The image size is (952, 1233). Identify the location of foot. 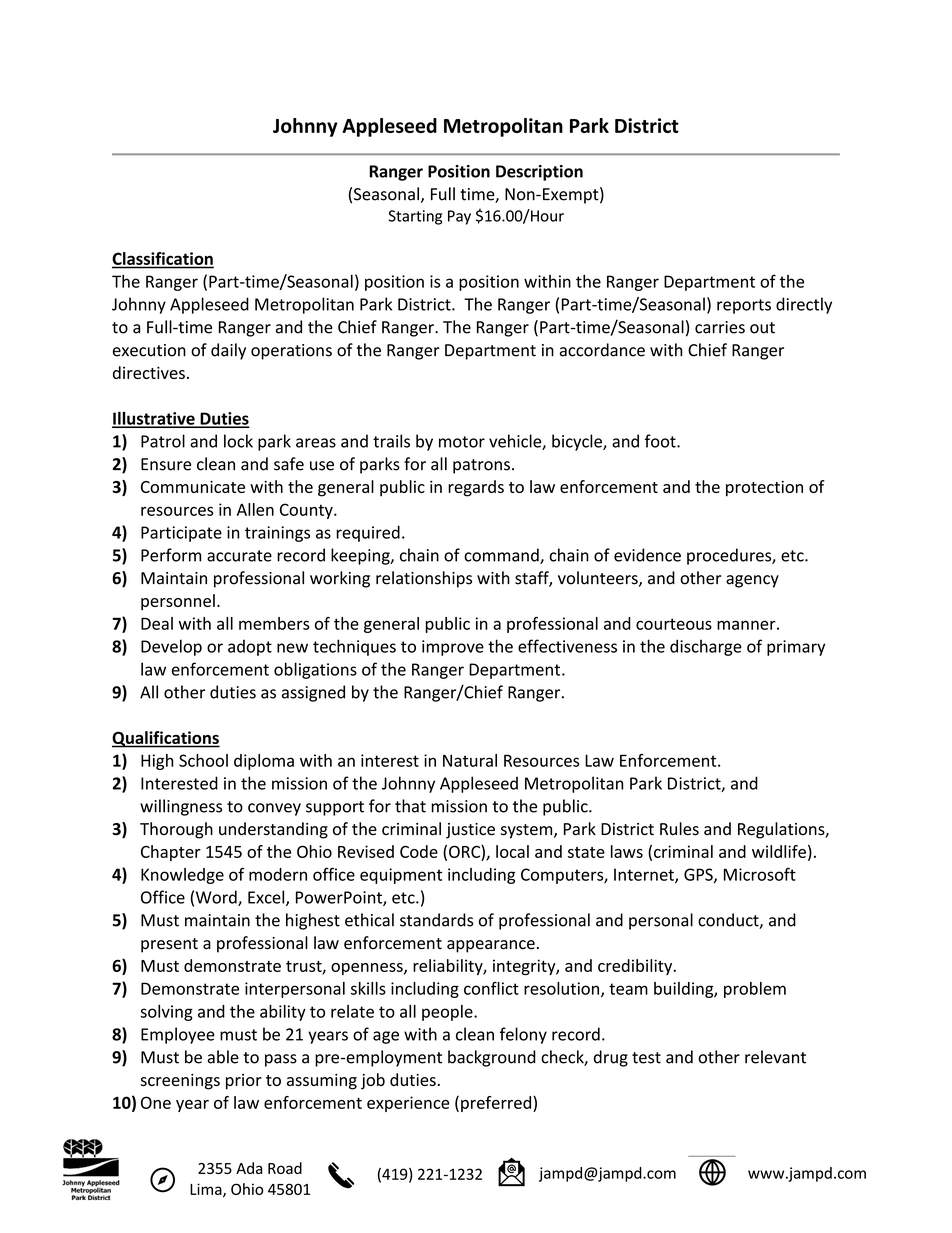
(661, 441).
